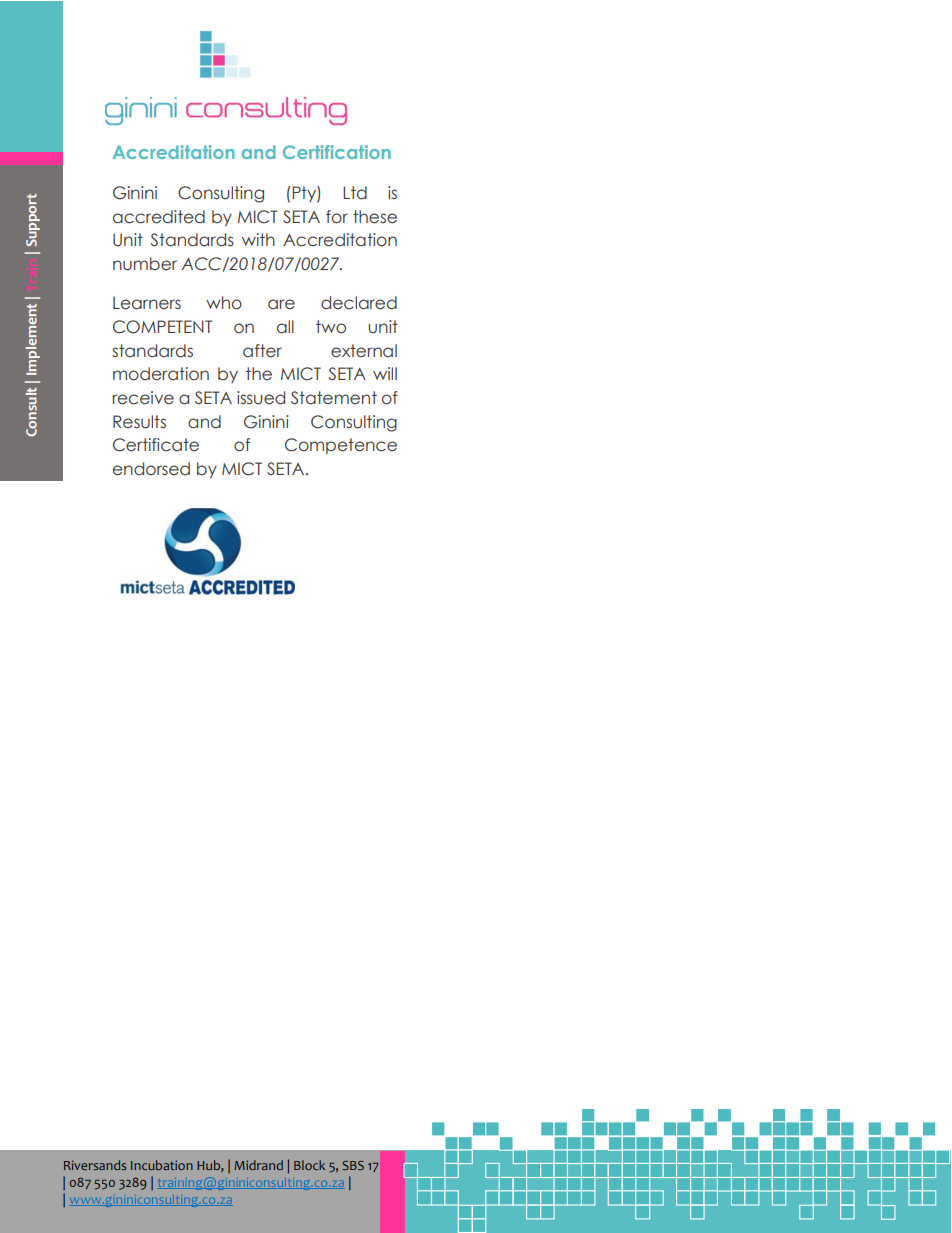  Describe the element at coordinates (261, 398) in the page. I see `issued` at that location.
